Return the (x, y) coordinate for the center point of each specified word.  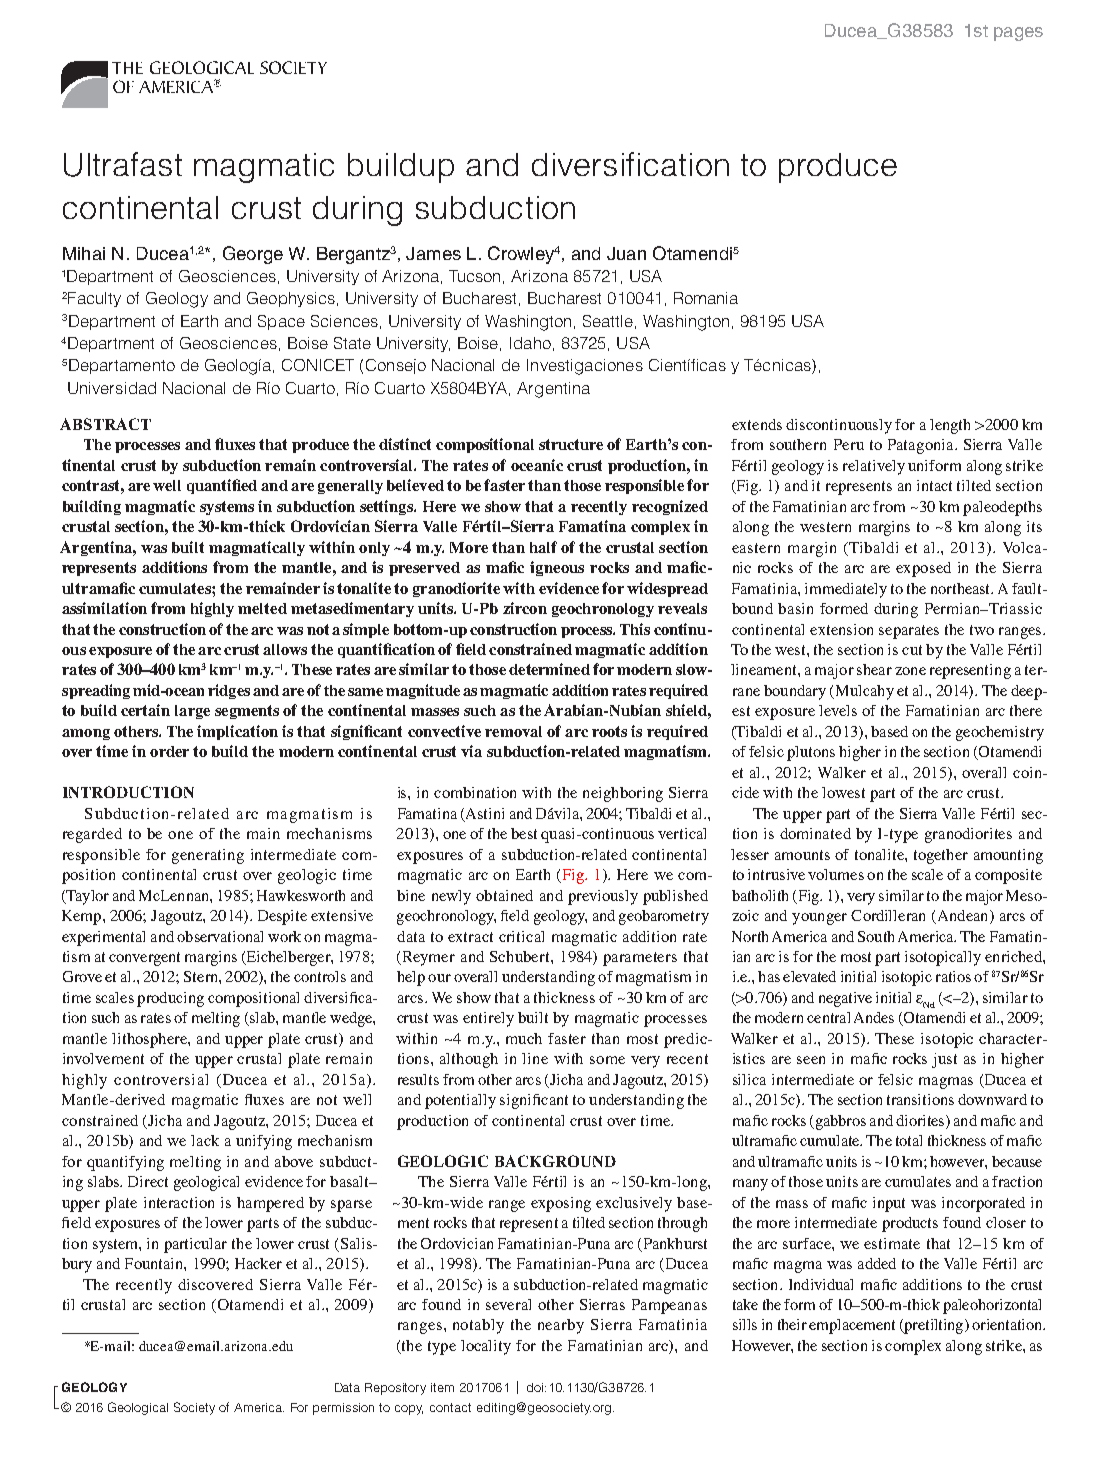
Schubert (521, 956)
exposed (923, 569)
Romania (706, 298)
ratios (953, 976)
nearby (561, 1326)
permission (343, 1409)
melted (262, 608)
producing (170, 999)
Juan (626, 253)
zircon (525, 608)
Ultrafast (123, 164)
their (792, 1324)
